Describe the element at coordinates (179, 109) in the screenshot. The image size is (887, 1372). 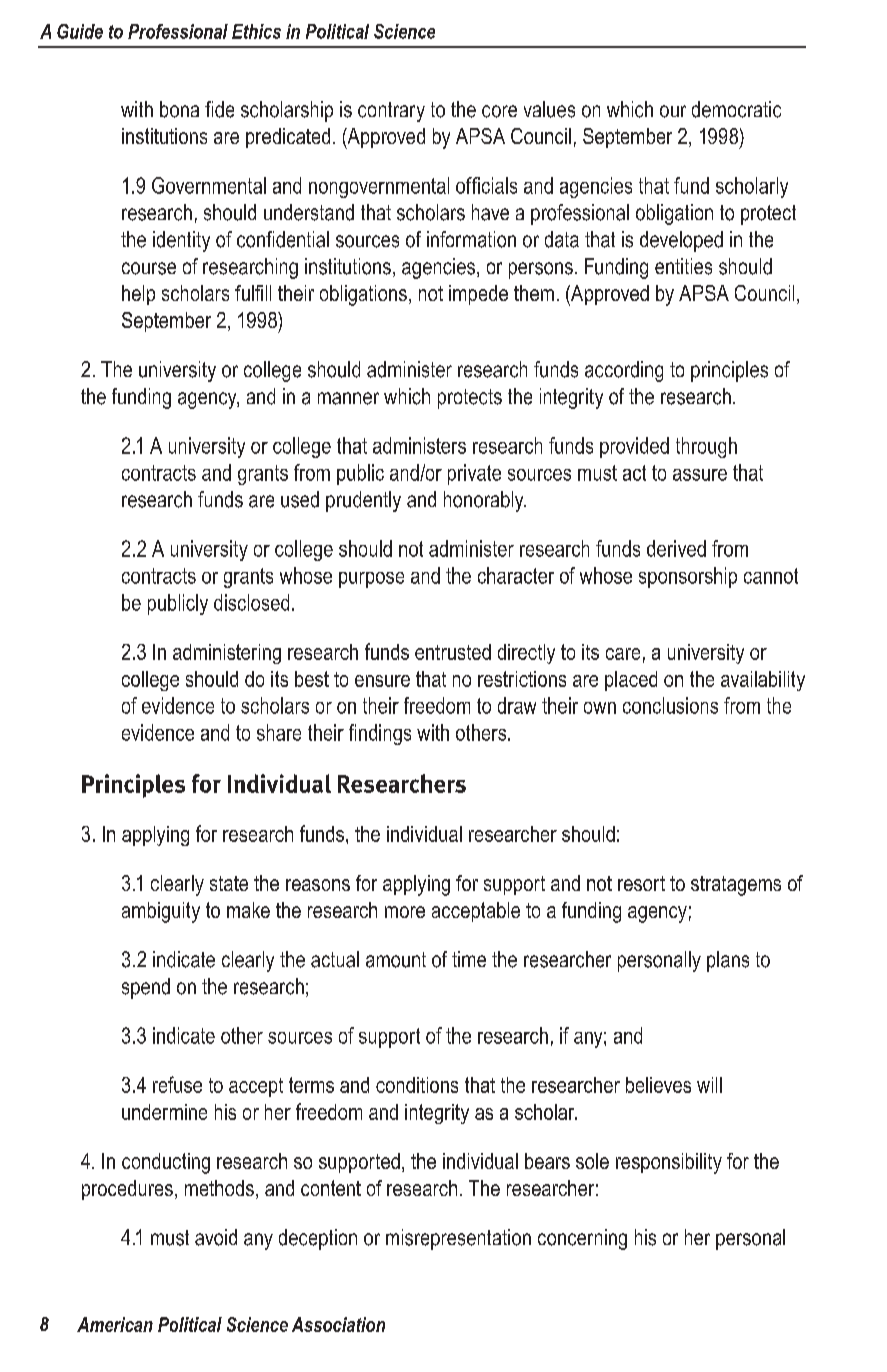
I see `bona` at that location.
